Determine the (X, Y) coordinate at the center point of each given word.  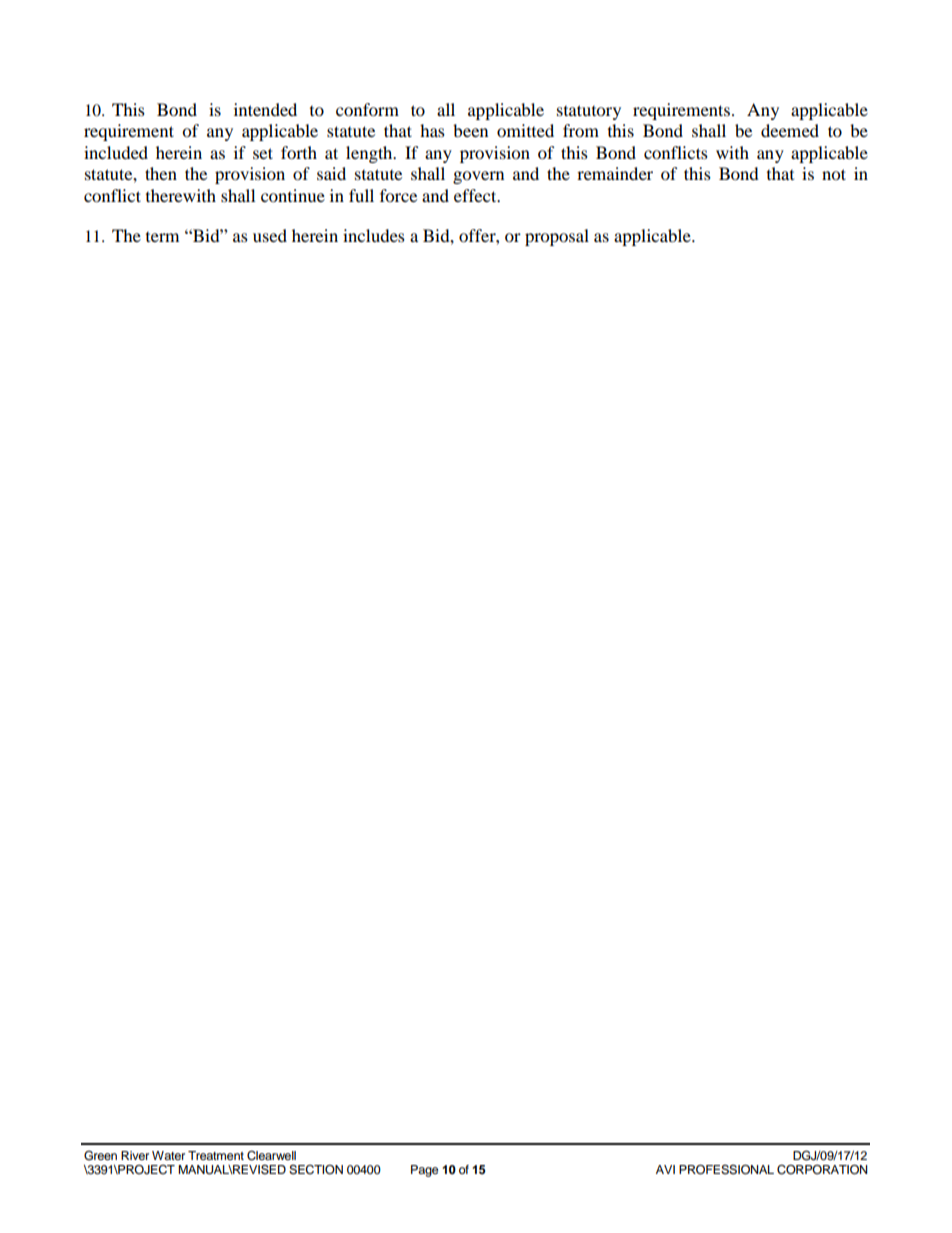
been (470, 130)
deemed (790, 130)
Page (425, 1171)
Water (168, 1155)
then (161, 173)
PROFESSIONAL (726, 1170)
